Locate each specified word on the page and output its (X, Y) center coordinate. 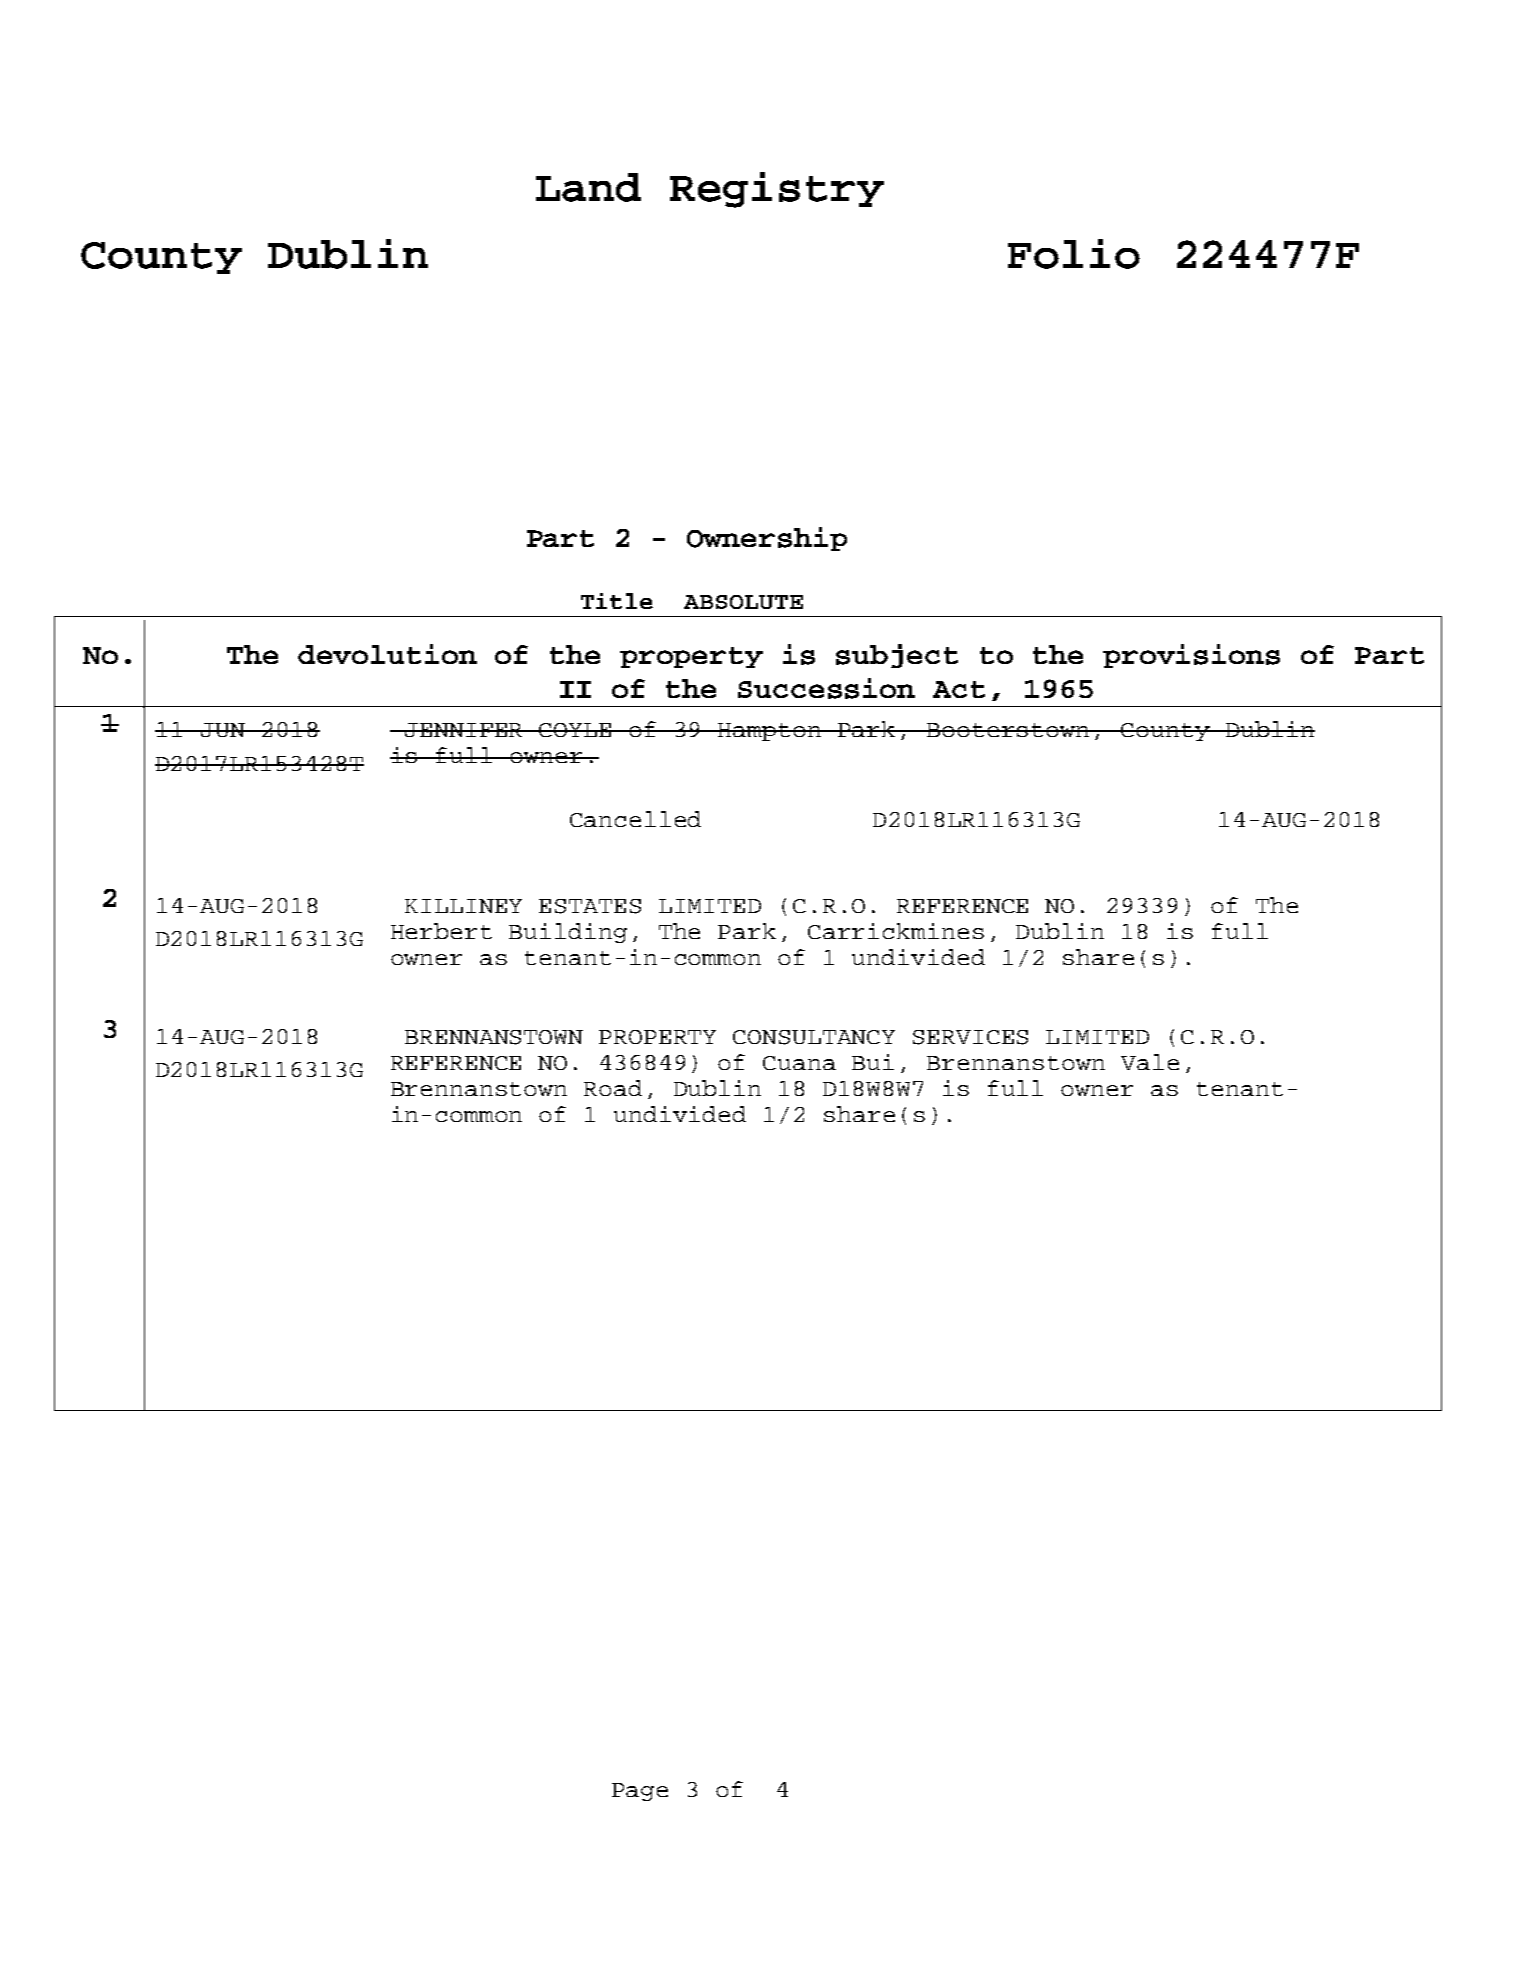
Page (640, 1792)
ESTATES (590, 906)
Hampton (770, 732)
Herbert (441, 931)
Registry (777, 190)
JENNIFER (465, 730)
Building (568, 933)
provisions (1191, 656)
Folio (1074, 254)
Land (588, 187)
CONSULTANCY (814, 1037)
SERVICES (970, 1037)
